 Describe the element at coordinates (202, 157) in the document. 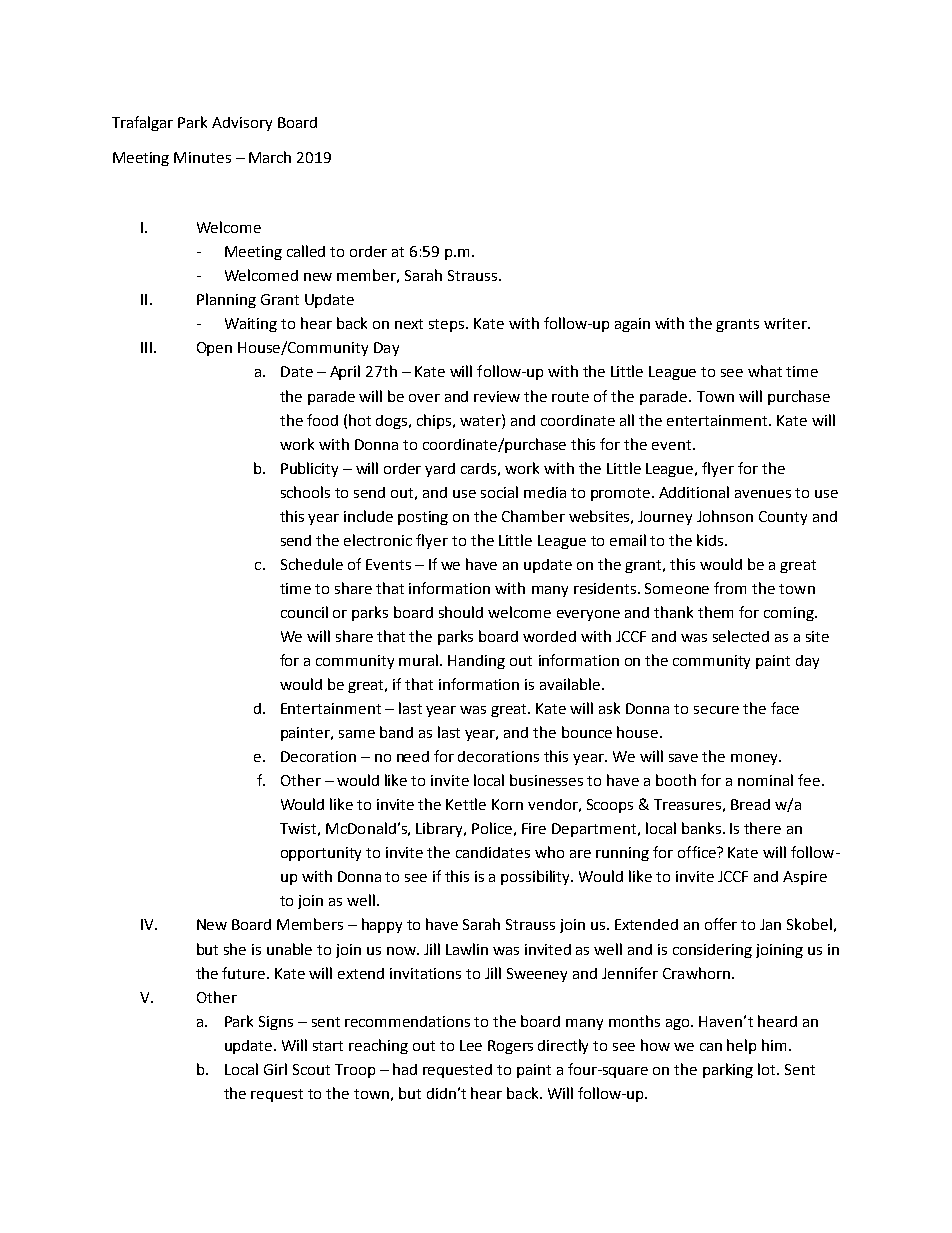

I see `Minutes` at that location.
